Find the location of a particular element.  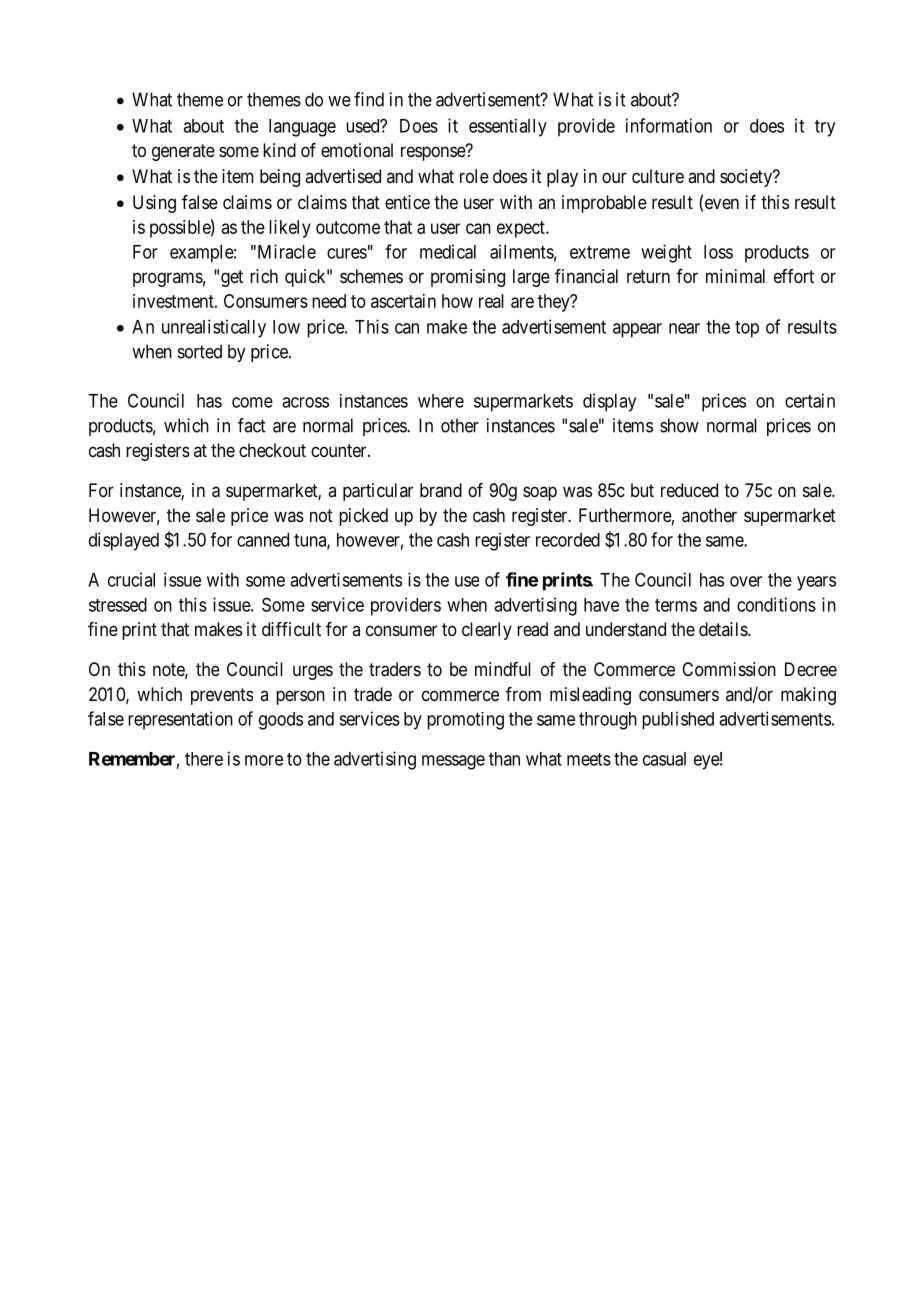

promising is located at coordinates (468, 278).
